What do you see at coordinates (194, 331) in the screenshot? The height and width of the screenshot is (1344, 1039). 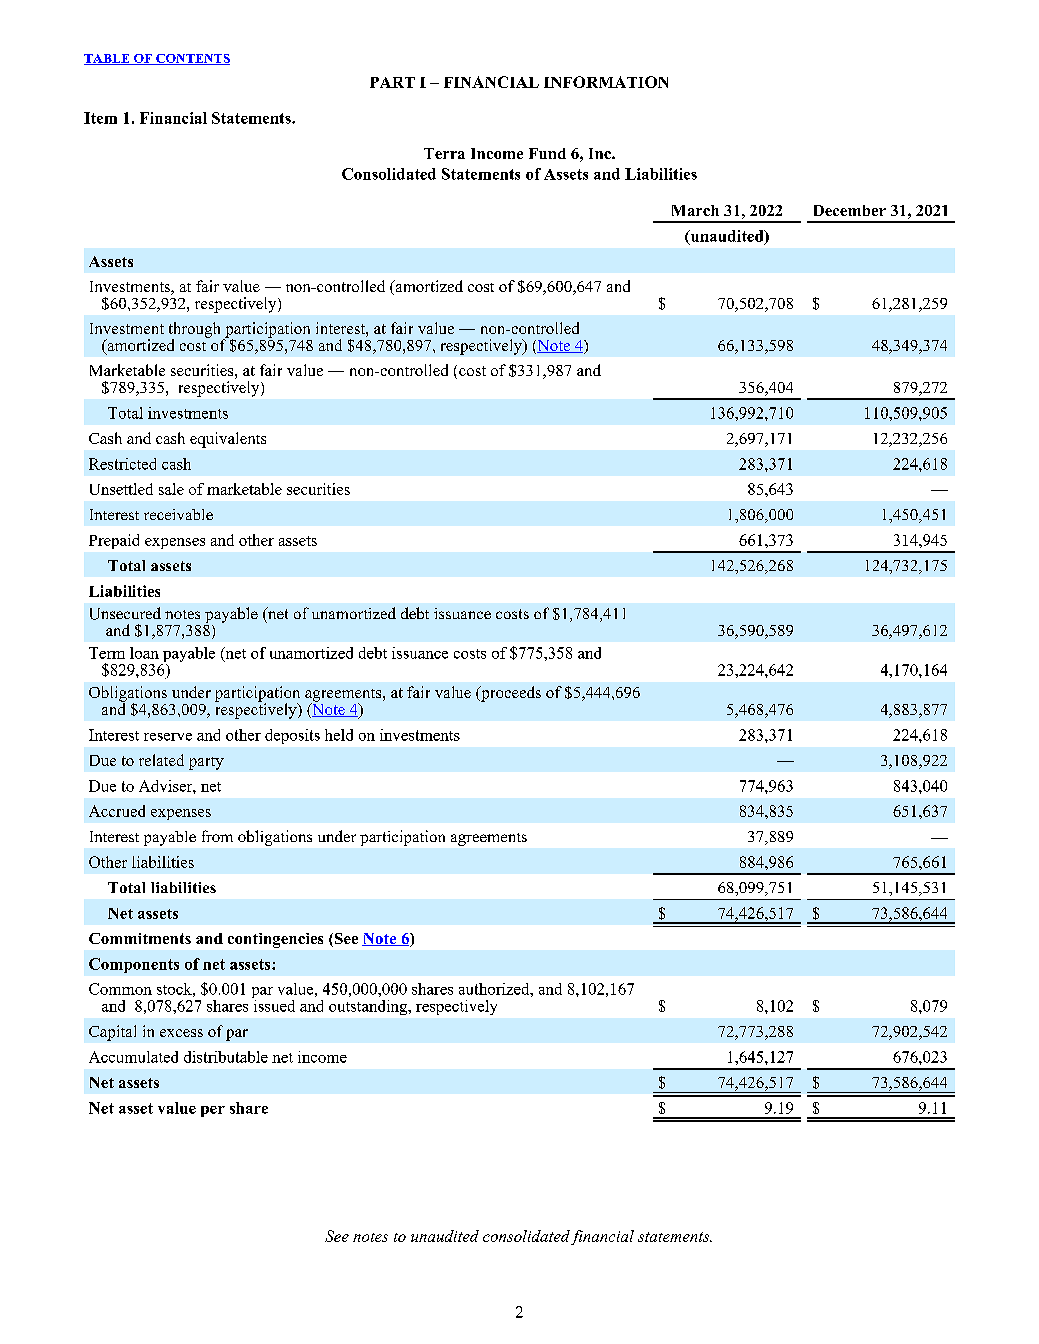 I see `through` at bounding box center [194, 331].
